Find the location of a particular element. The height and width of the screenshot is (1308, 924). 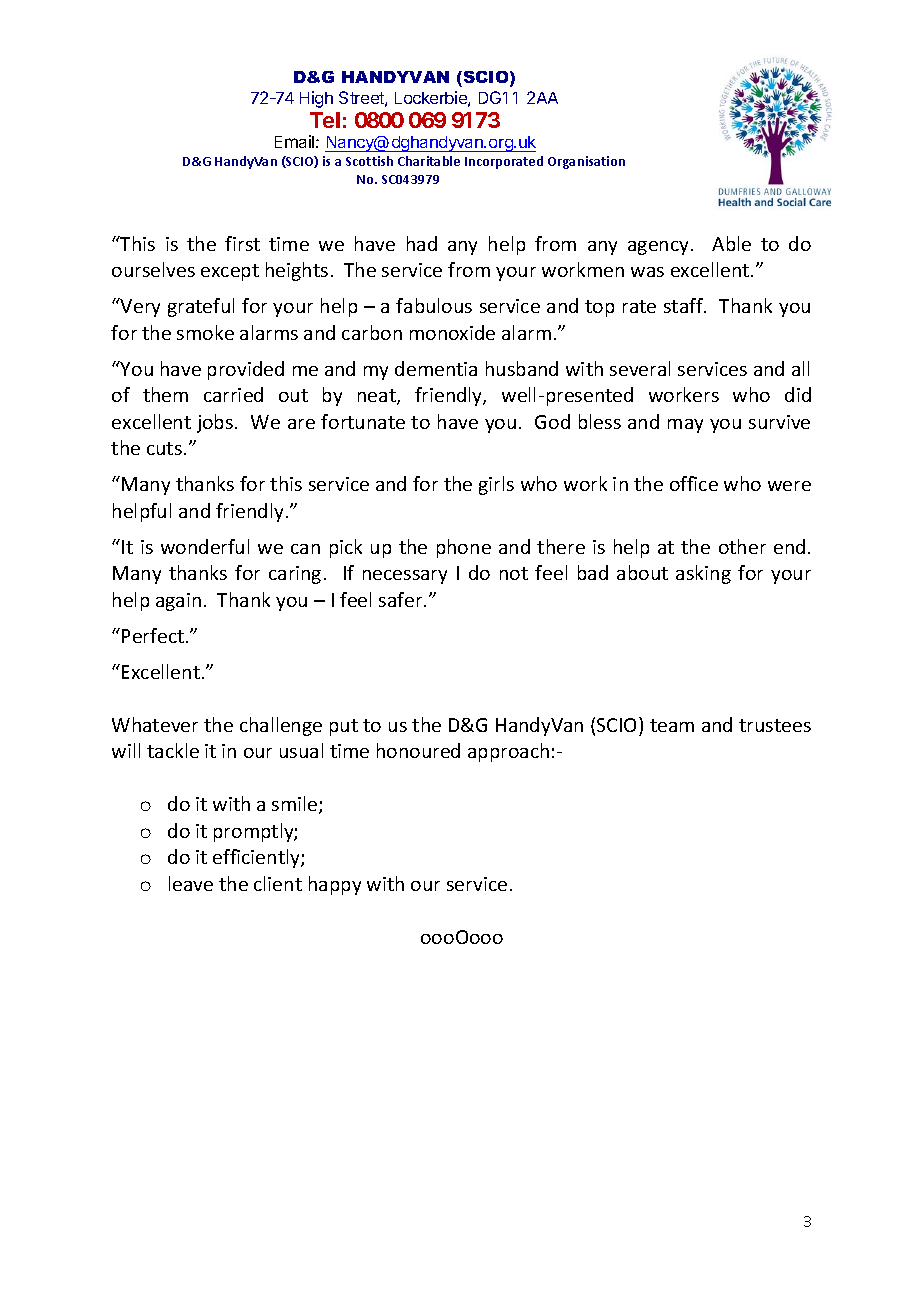

Scottish is located at coordinates (369, 161).
